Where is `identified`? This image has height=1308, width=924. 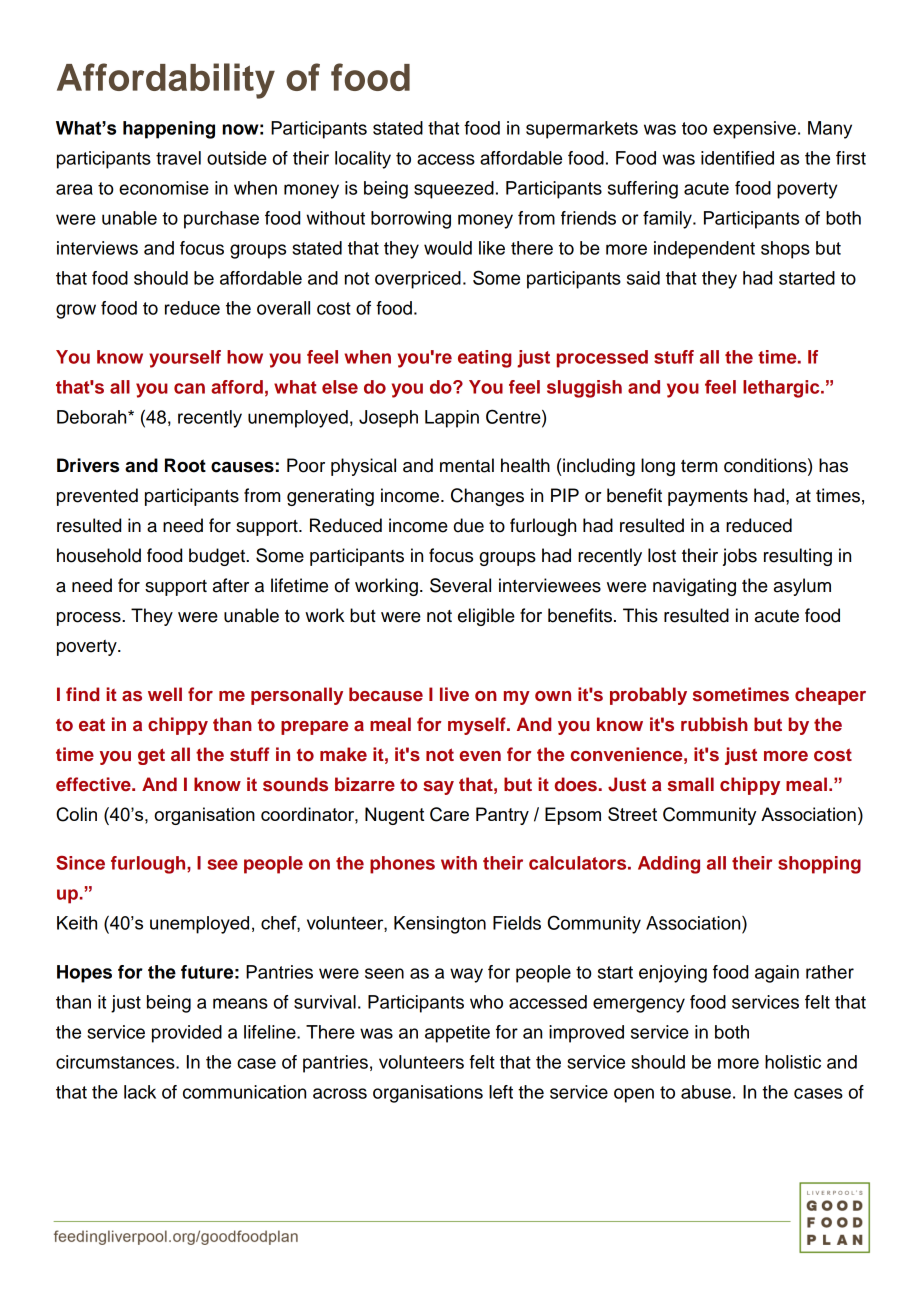
identified is located at coordinates (737, 158).
